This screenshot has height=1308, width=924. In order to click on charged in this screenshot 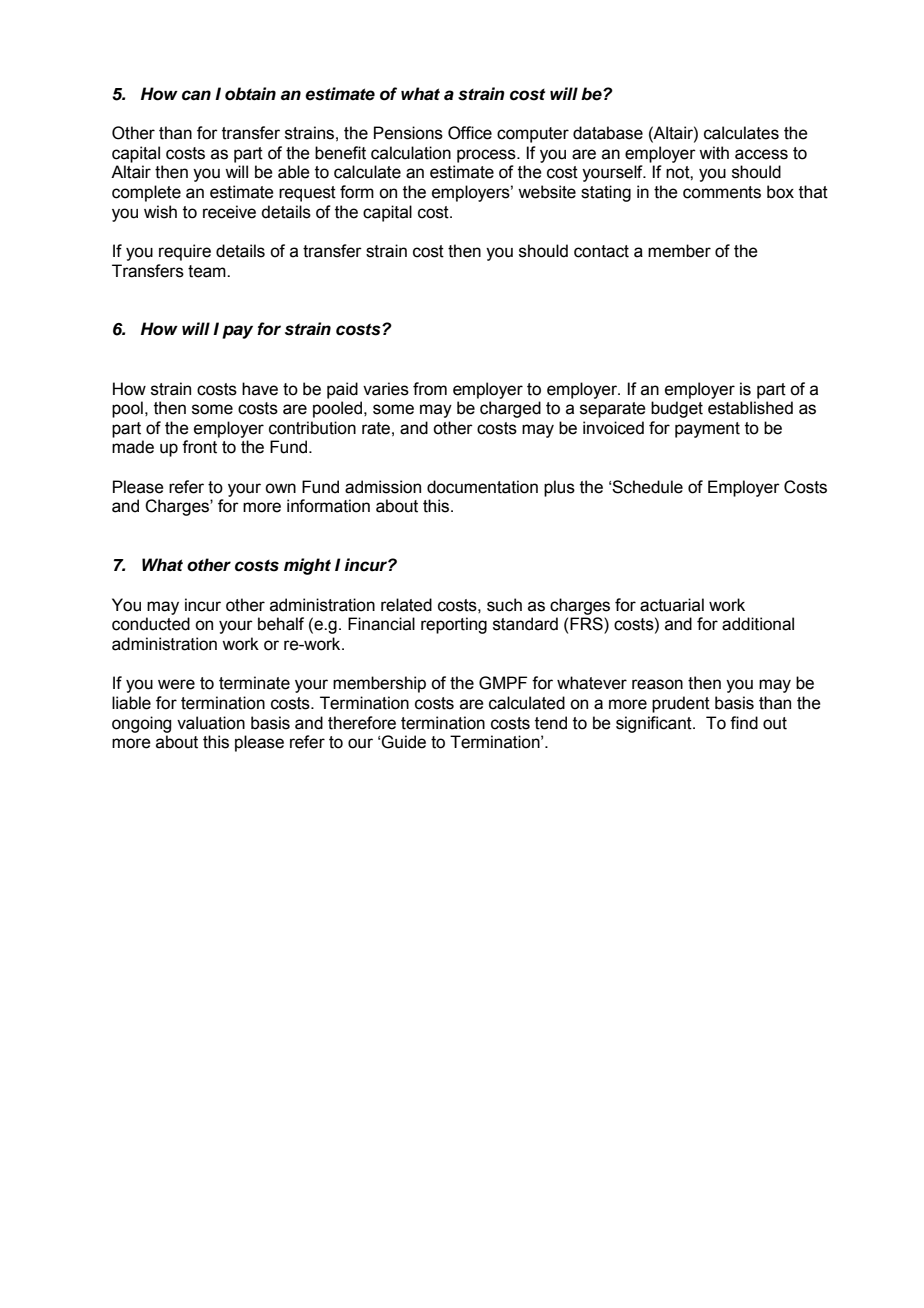, I will do `click(510, 409)`.
